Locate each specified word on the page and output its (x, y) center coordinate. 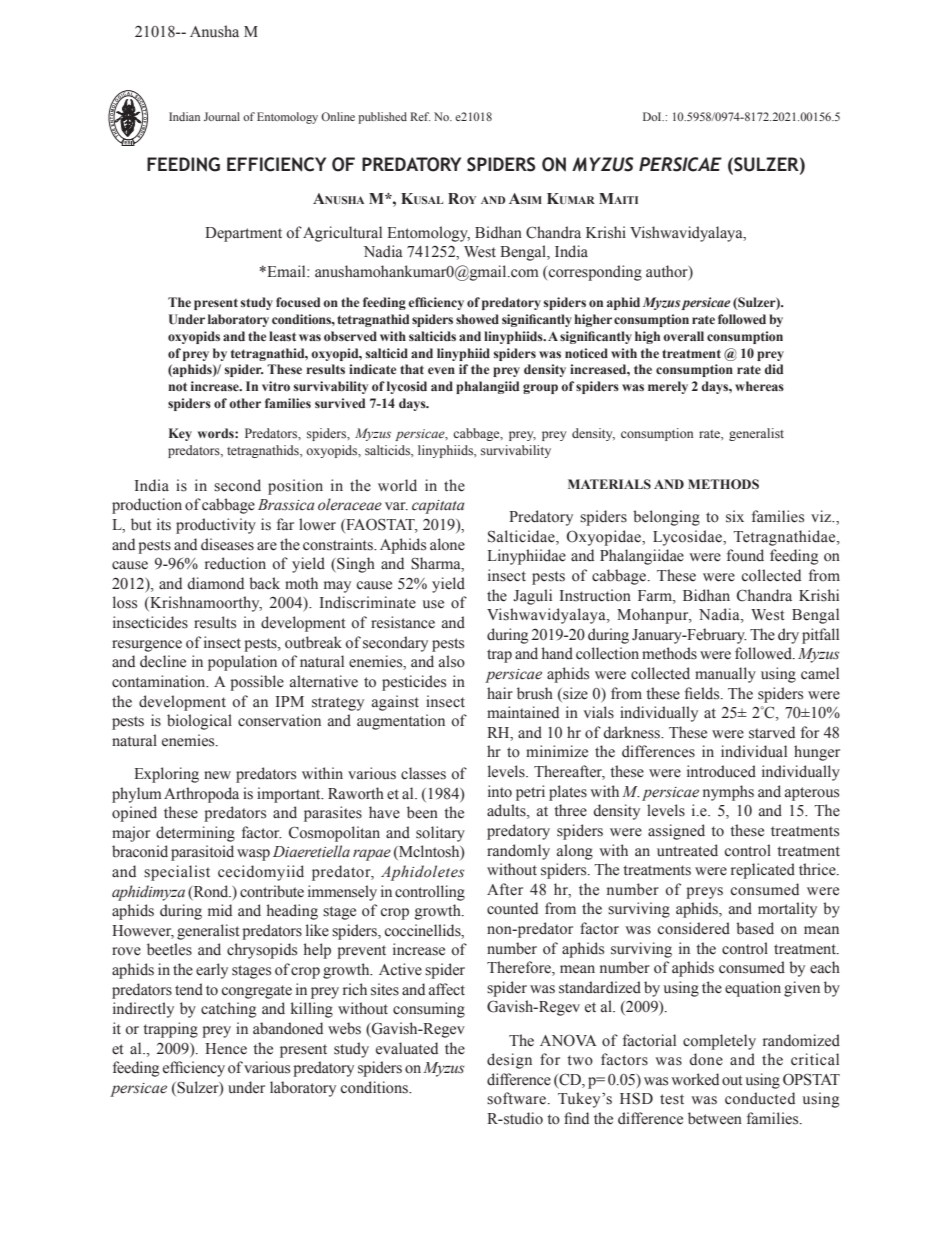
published (382, 118)
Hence (226, 1049)
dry (788, 636)
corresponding (595, 273)
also (452, 661)
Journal (222, 116)
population (242, 663)
